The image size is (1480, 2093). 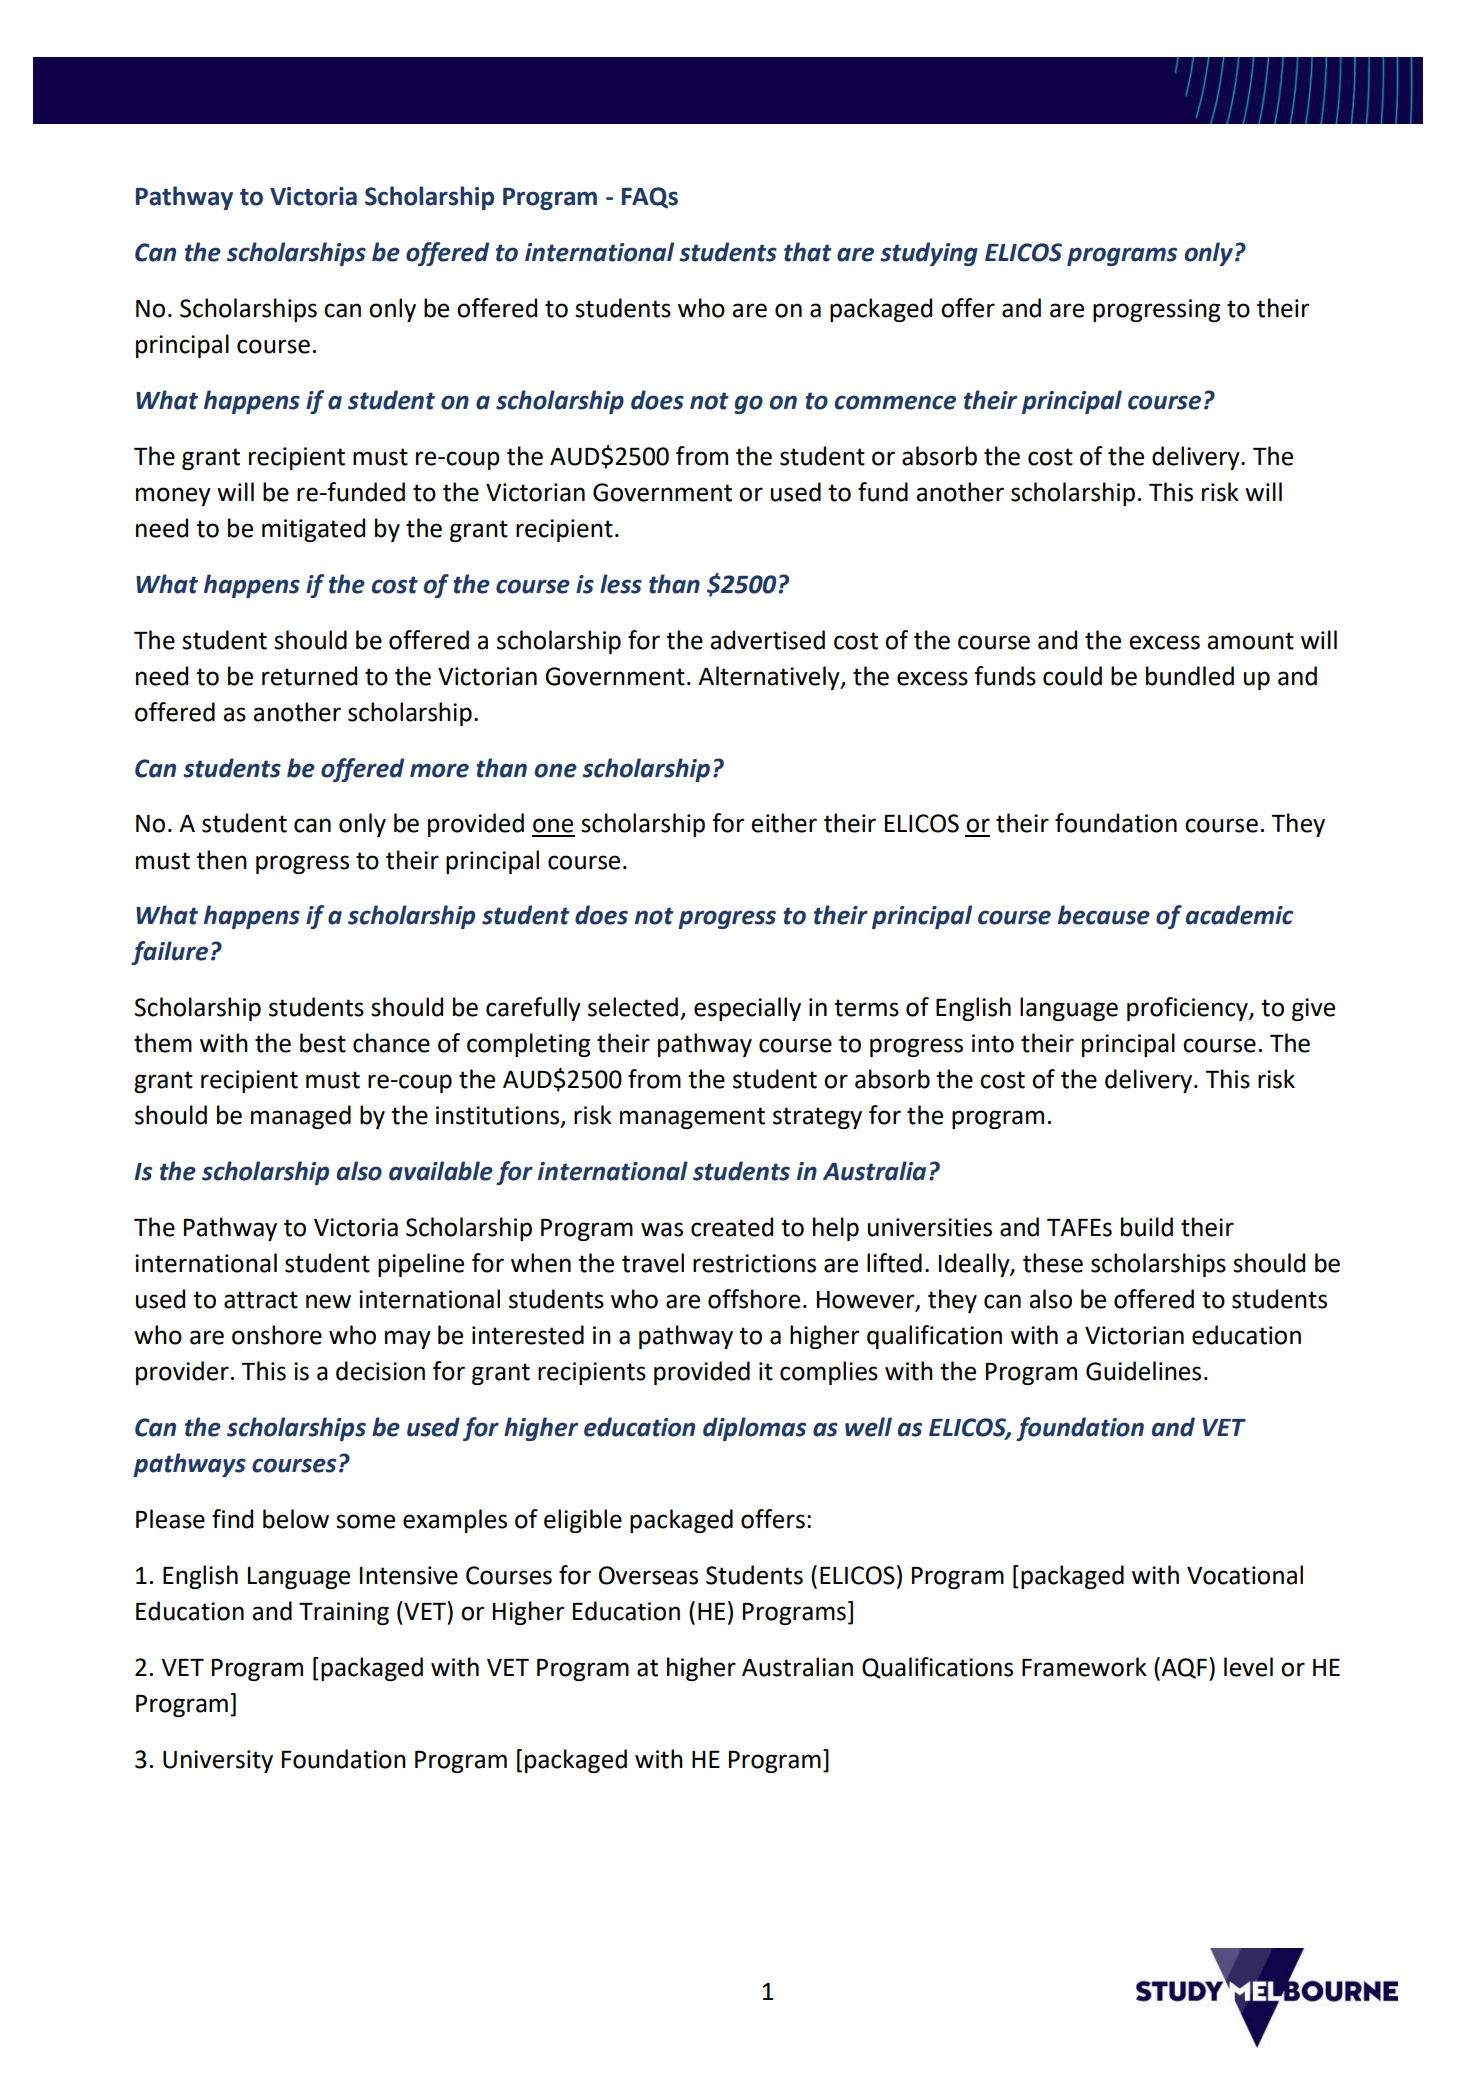 What do you see at coordinates (808, 252) in the screenshot?
I see `that` at bounding box center [808, 252].
